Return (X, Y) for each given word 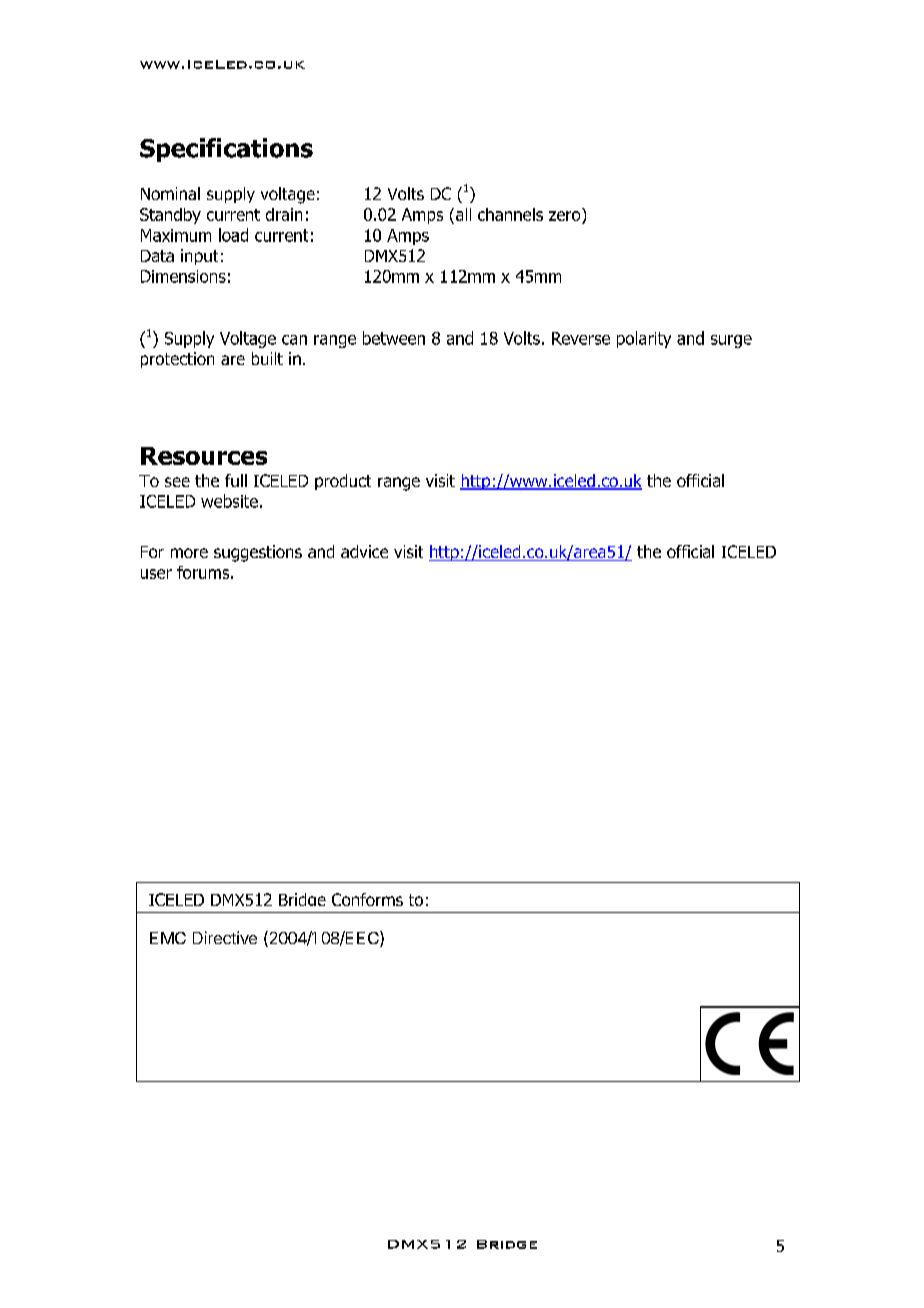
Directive (225, 937)
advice (364, 551)
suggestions (258, 553)
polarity (644, 339)
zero (564, 216)
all (463, 214)
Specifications (226, 150)
